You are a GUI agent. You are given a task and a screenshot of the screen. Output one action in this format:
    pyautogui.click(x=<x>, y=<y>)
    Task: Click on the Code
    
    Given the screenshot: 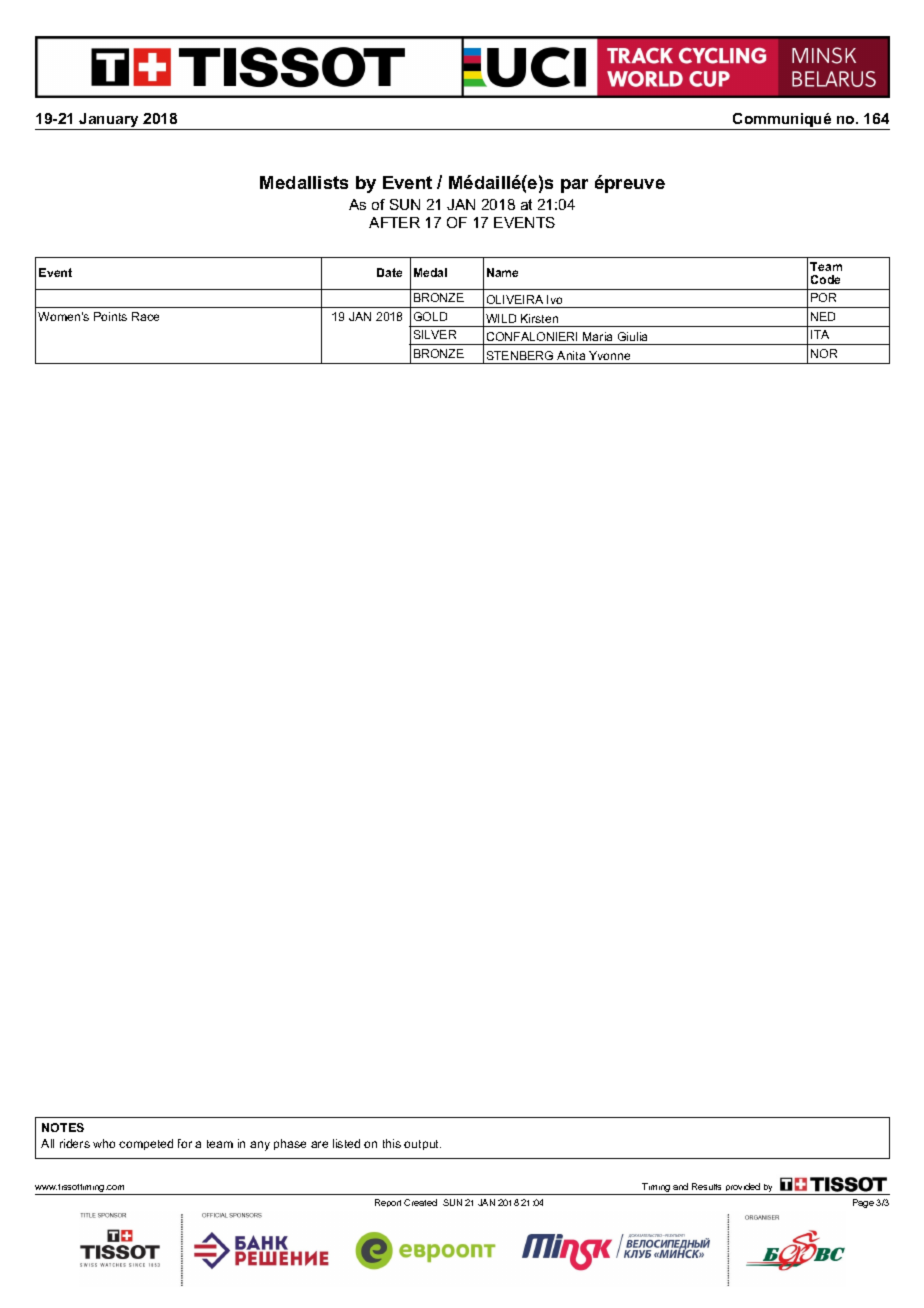 What is the action you would take?
    pyautogui.click(x=825, y=279)
